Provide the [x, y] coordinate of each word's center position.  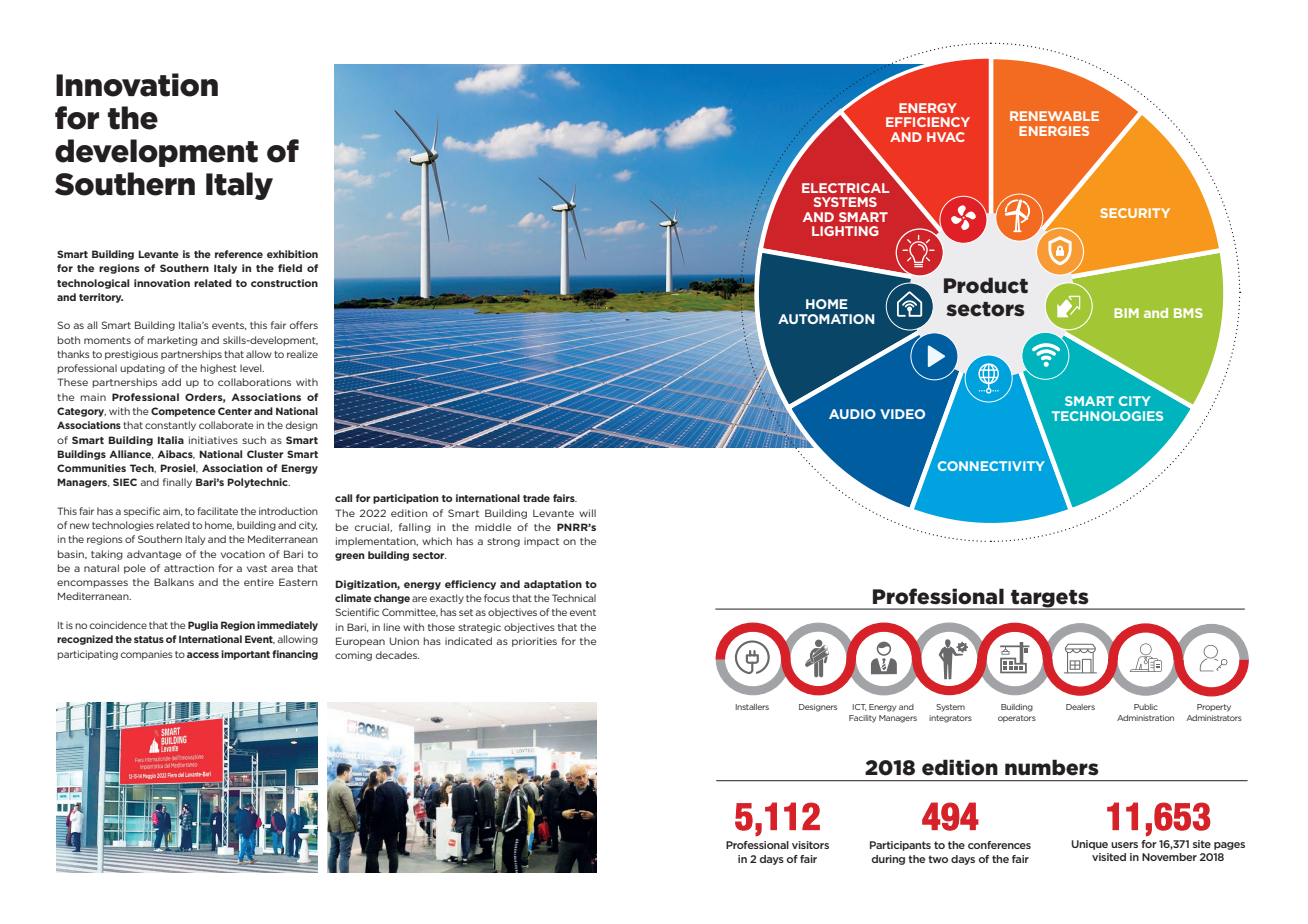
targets [1050, 600]
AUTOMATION [826, 319]
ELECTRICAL [845, 188]
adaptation [553, 585]
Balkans [174, 582]
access [203, 655]
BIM [1126, 313]
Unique [1089, 845]
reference [239, 254]
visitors [810, 845]
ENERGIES [1054, 131]
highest [218, 369]
